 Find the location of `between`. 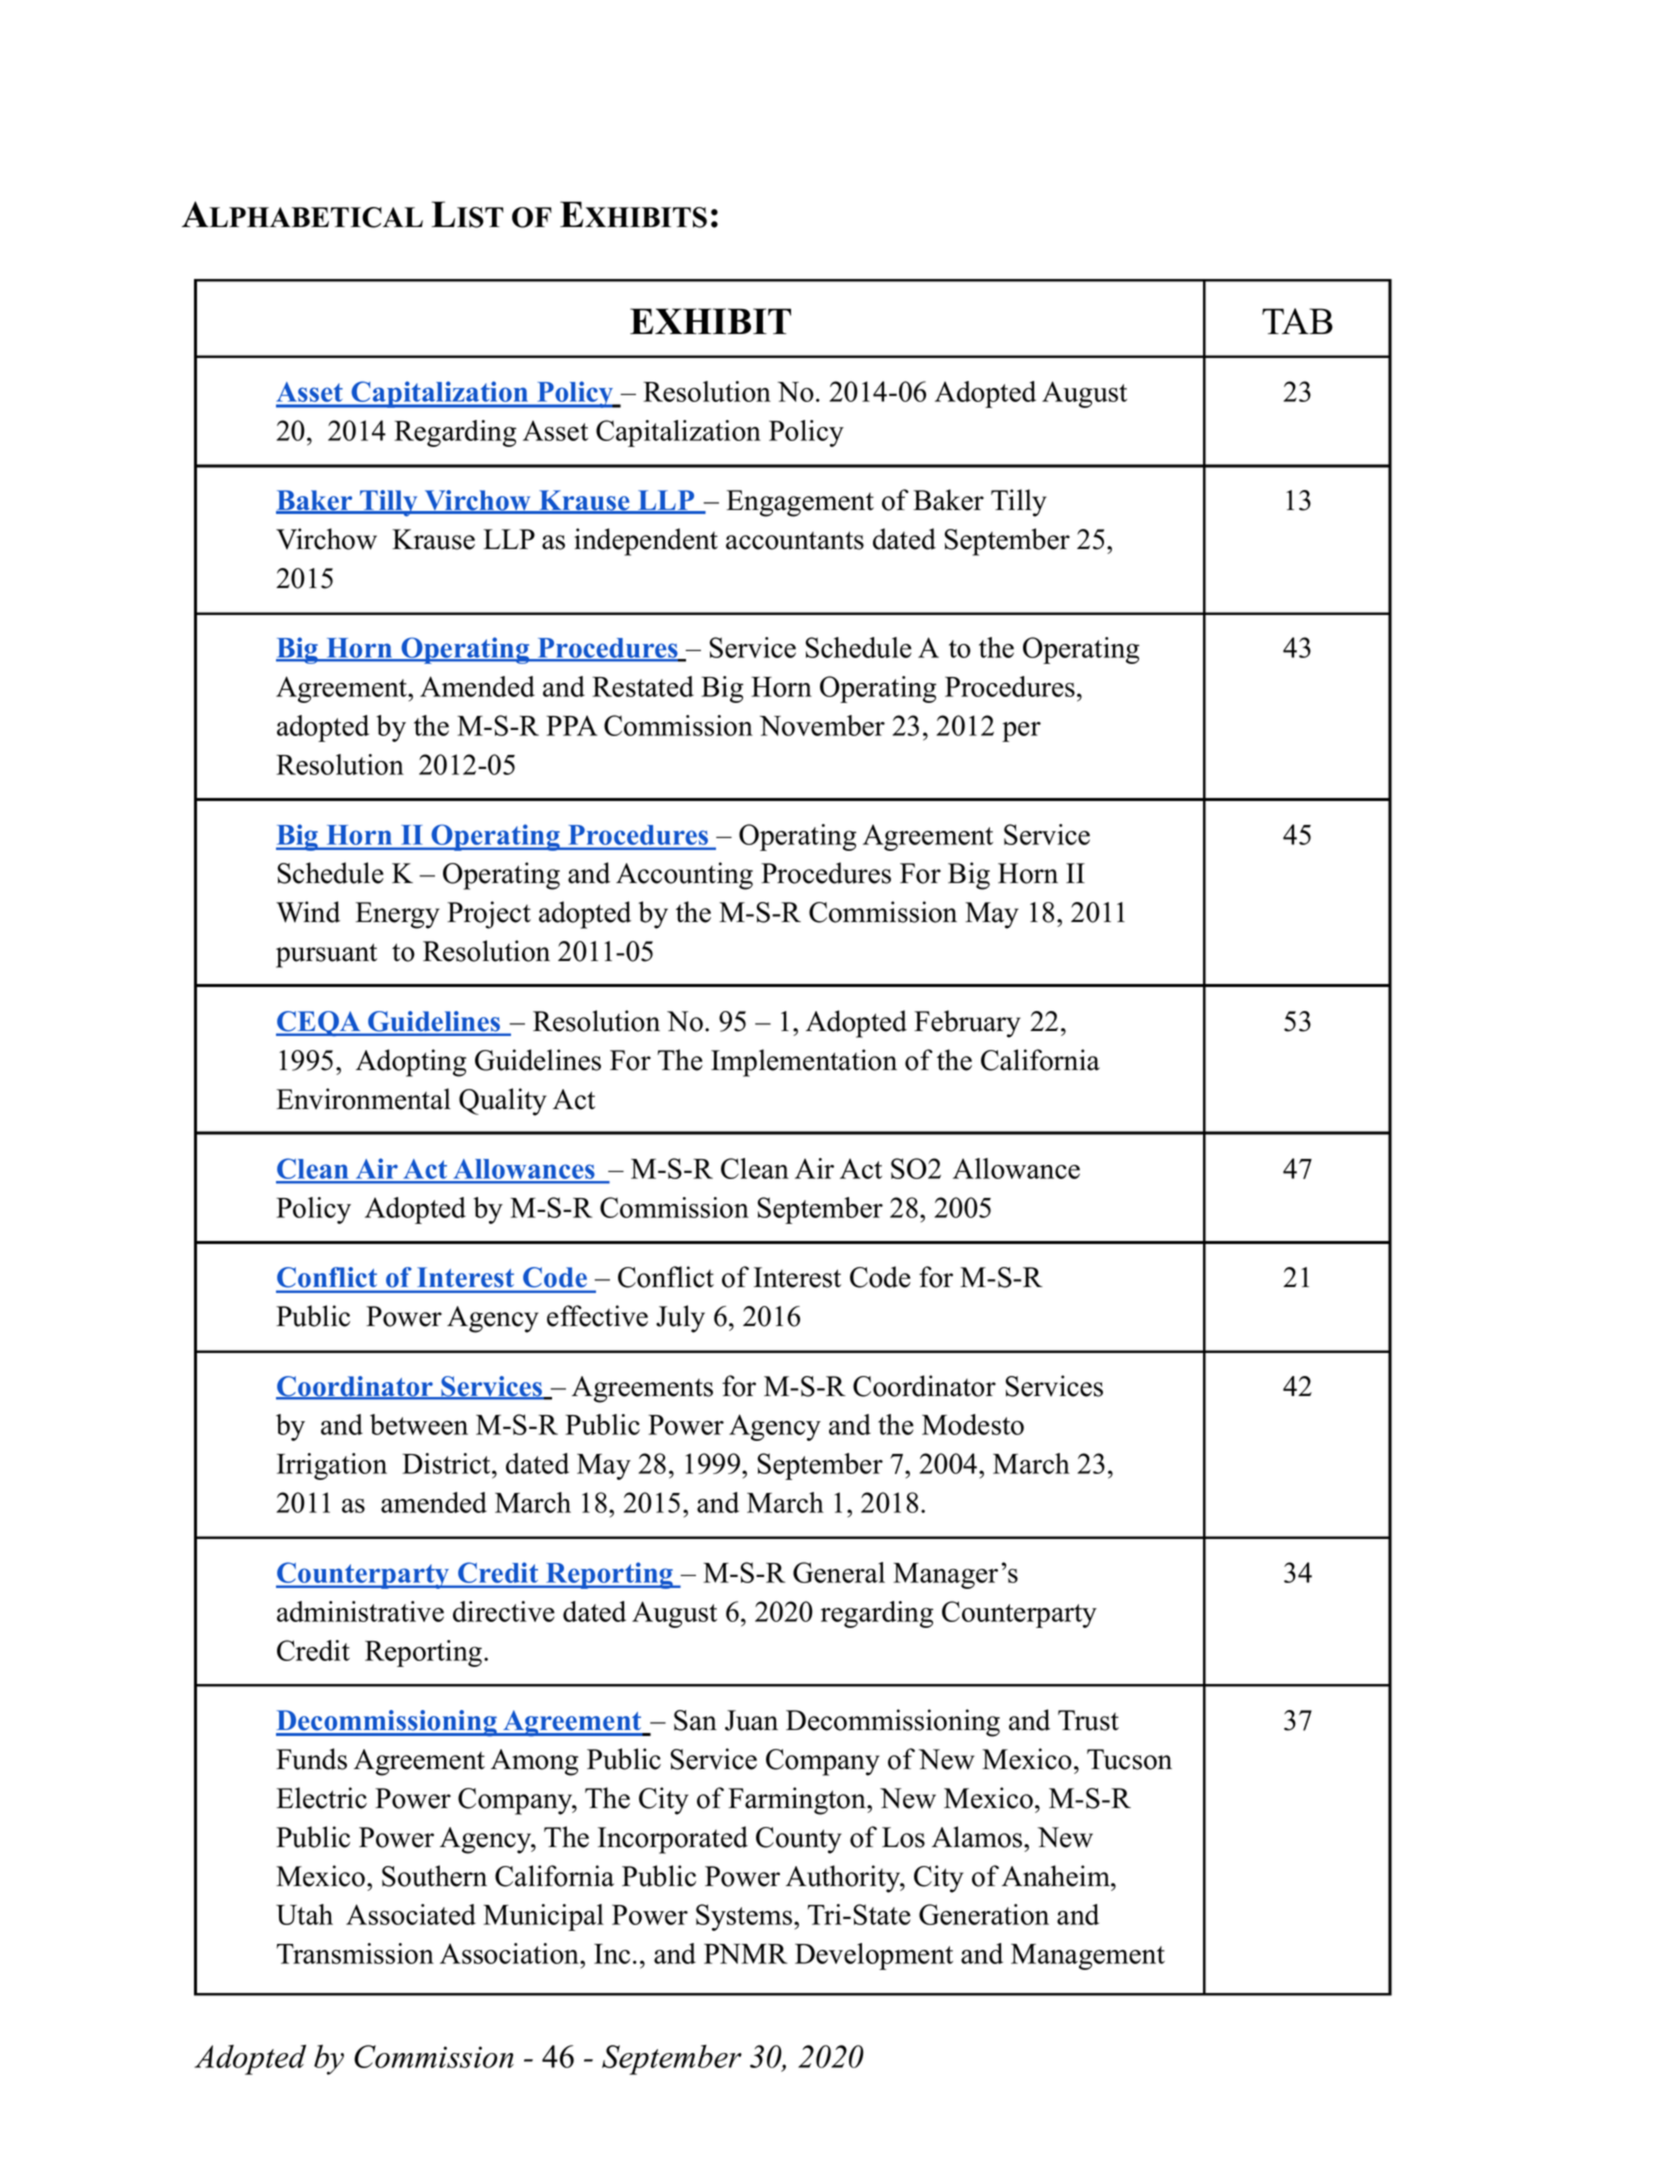

between is located at coordinates (419, 1424).
